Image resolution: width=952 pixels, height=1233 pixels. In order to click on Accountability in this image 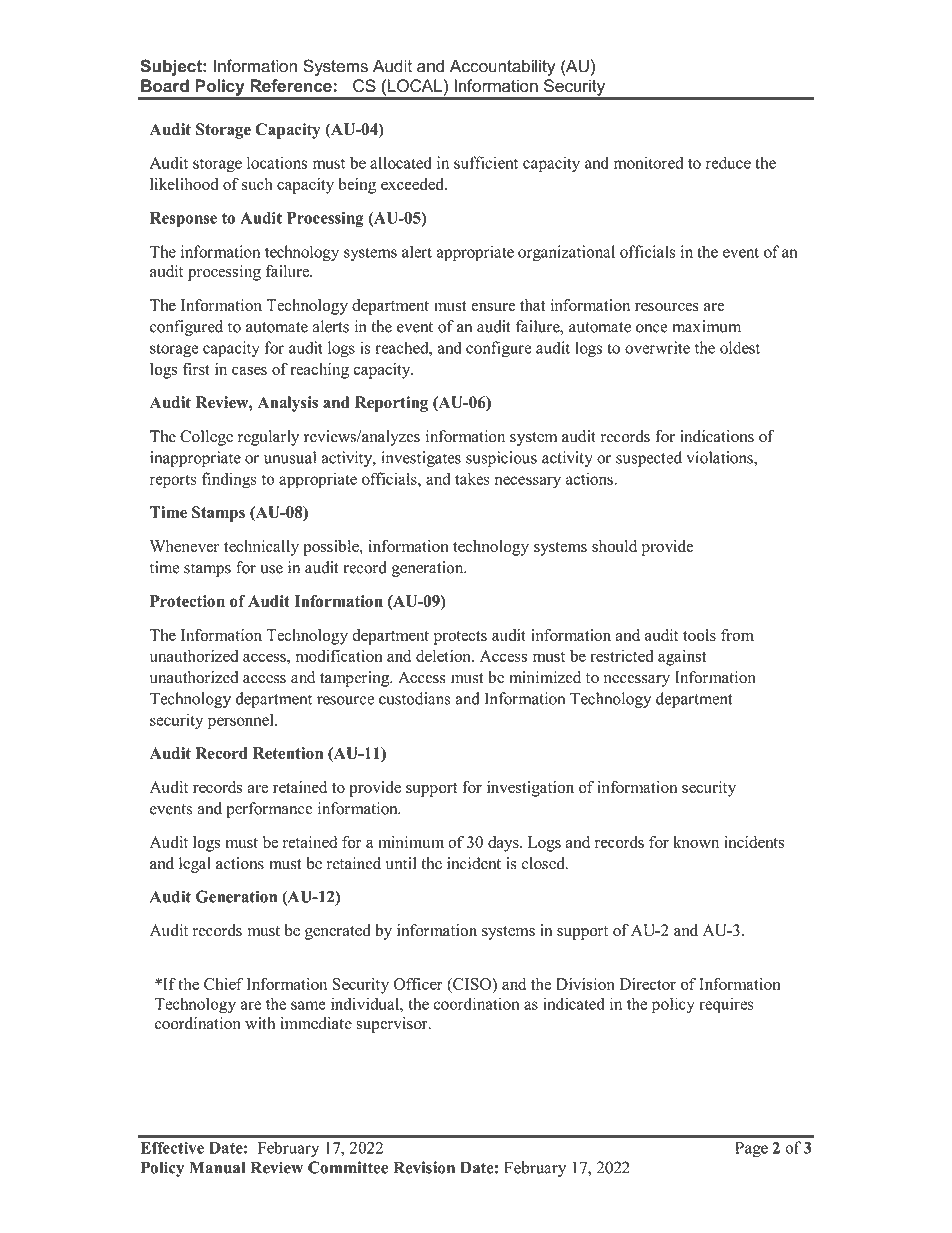, I will do `click(502, 67)`.
